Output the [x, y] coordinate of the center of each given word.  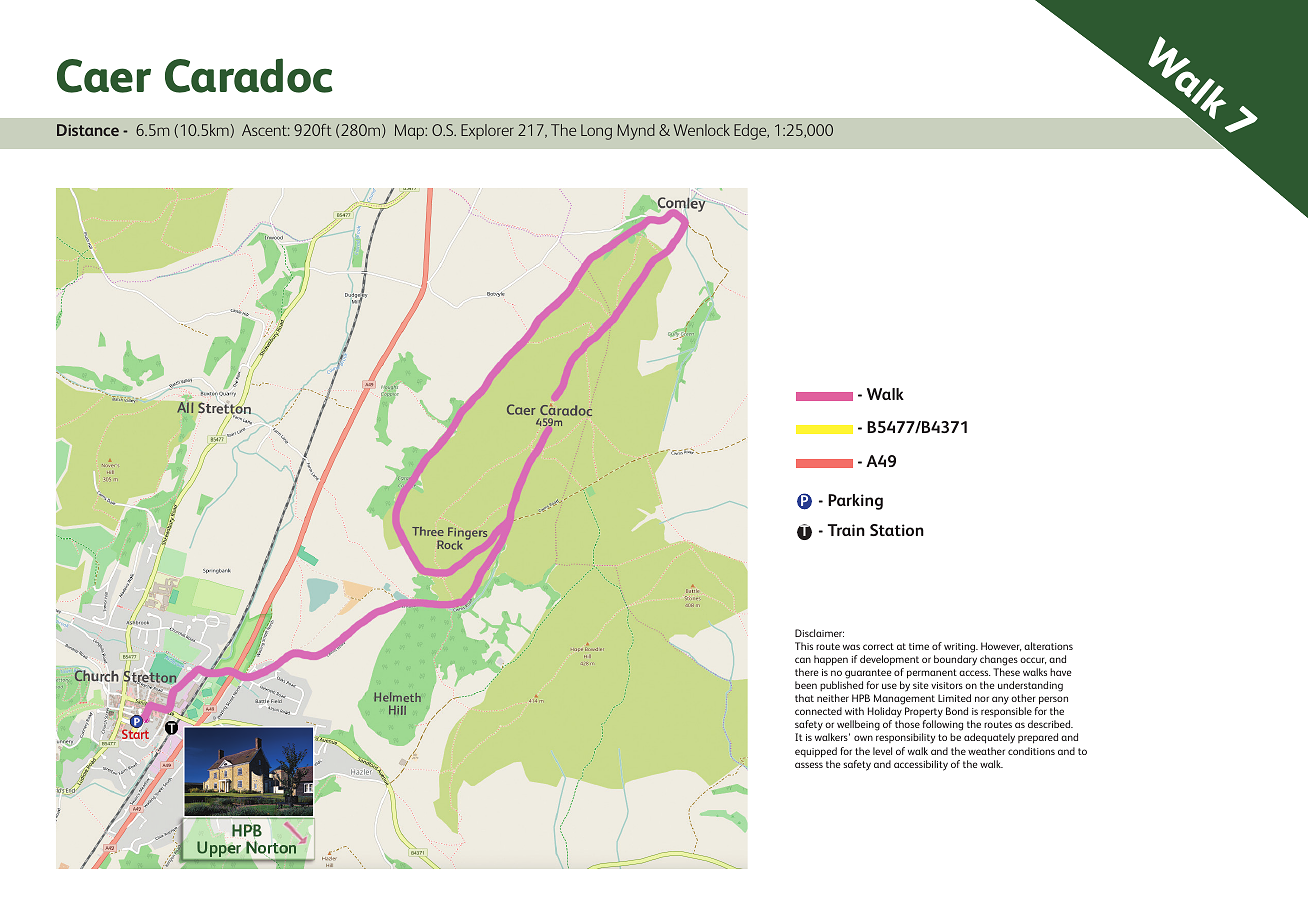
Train [846, 530]
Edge [751, 132]
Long [596, 132]
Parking [855, 502]
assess [809, 765]
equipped [816, 752]
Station [897, 530]
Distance [88, 130]
